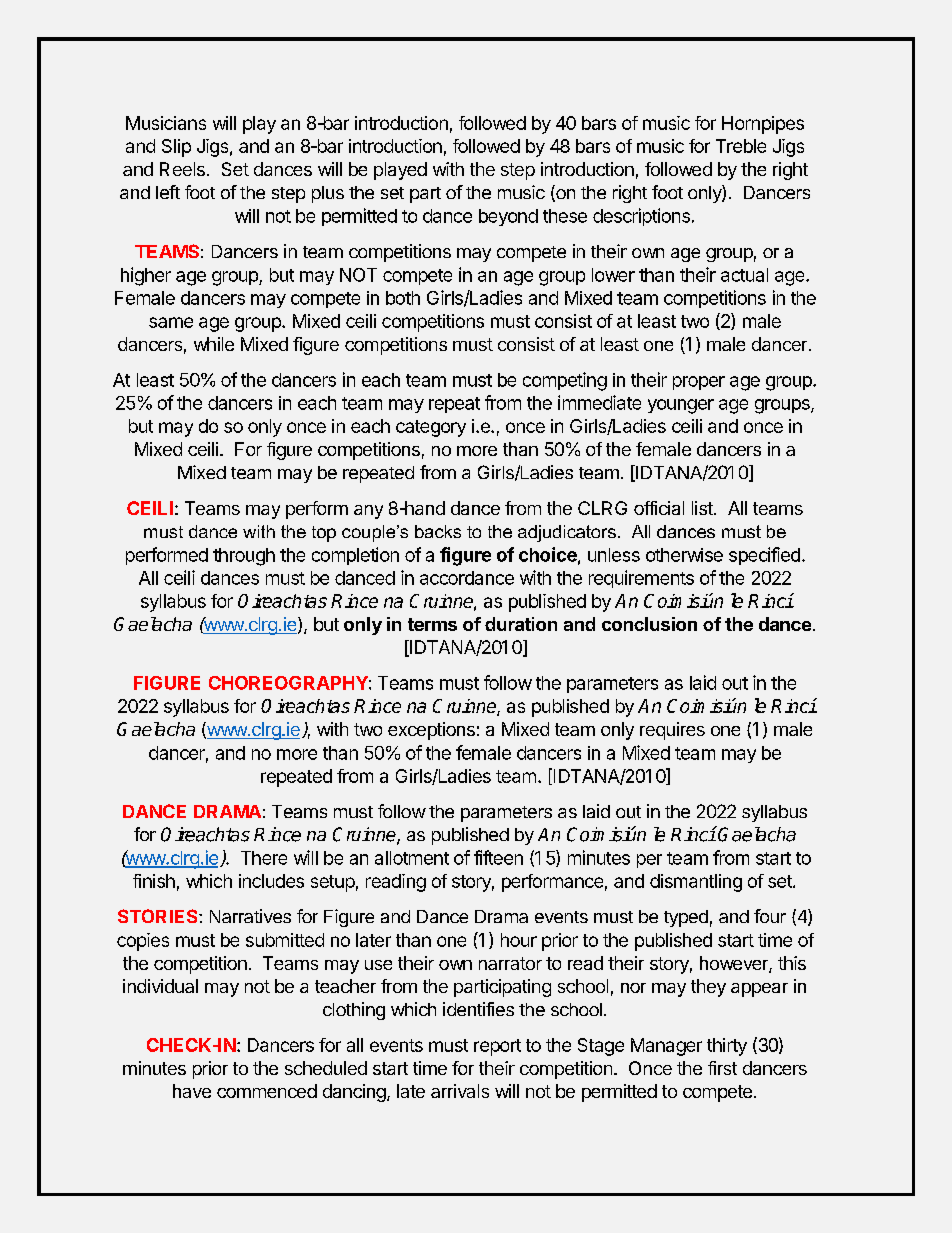  I want to click on terms, so click(432, 624).
